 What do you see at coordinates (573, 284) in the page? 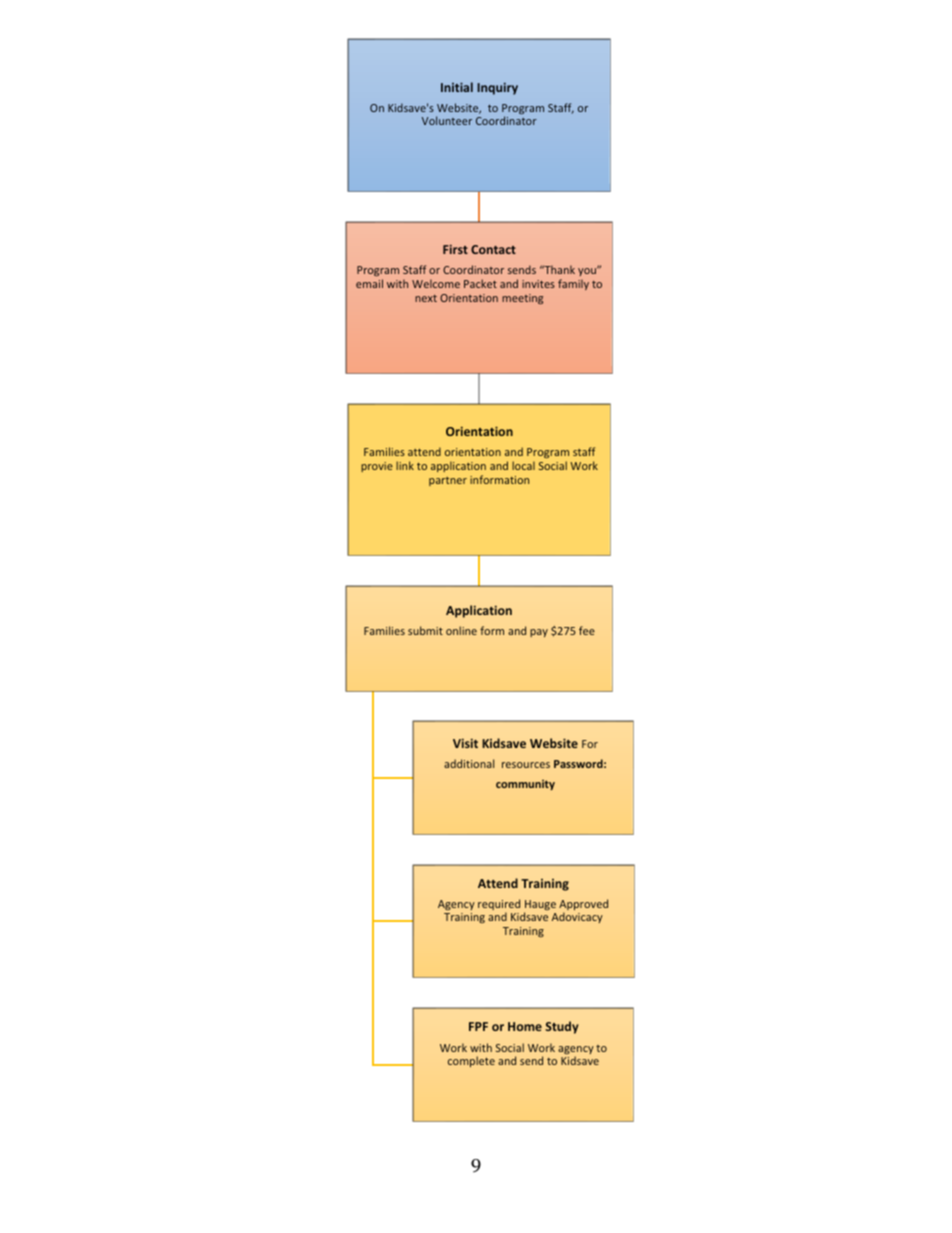
I see `family` at bounding box center [573, 284].
